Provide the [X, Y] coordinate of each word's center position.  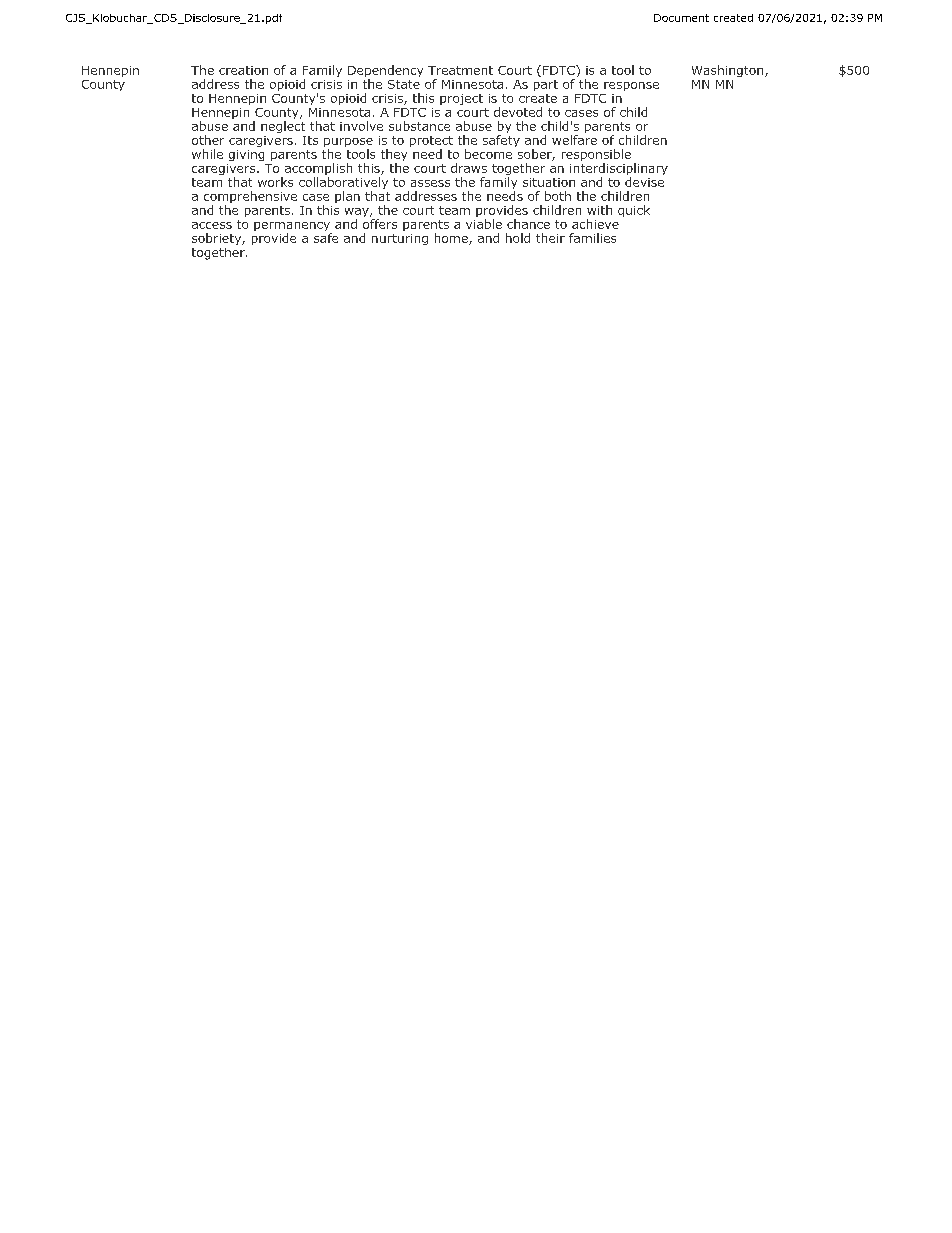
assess [430, 183]
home [452, 239]
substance [419, 126]
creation [243, 70]
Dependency [385, 72]
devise [644, 182]
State [404, 84]
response [631, 86]
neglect [283, 127]
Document [681, 18]
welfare [574, 140]
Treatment [460, 70]
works [275, 182]
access [212, 225]
